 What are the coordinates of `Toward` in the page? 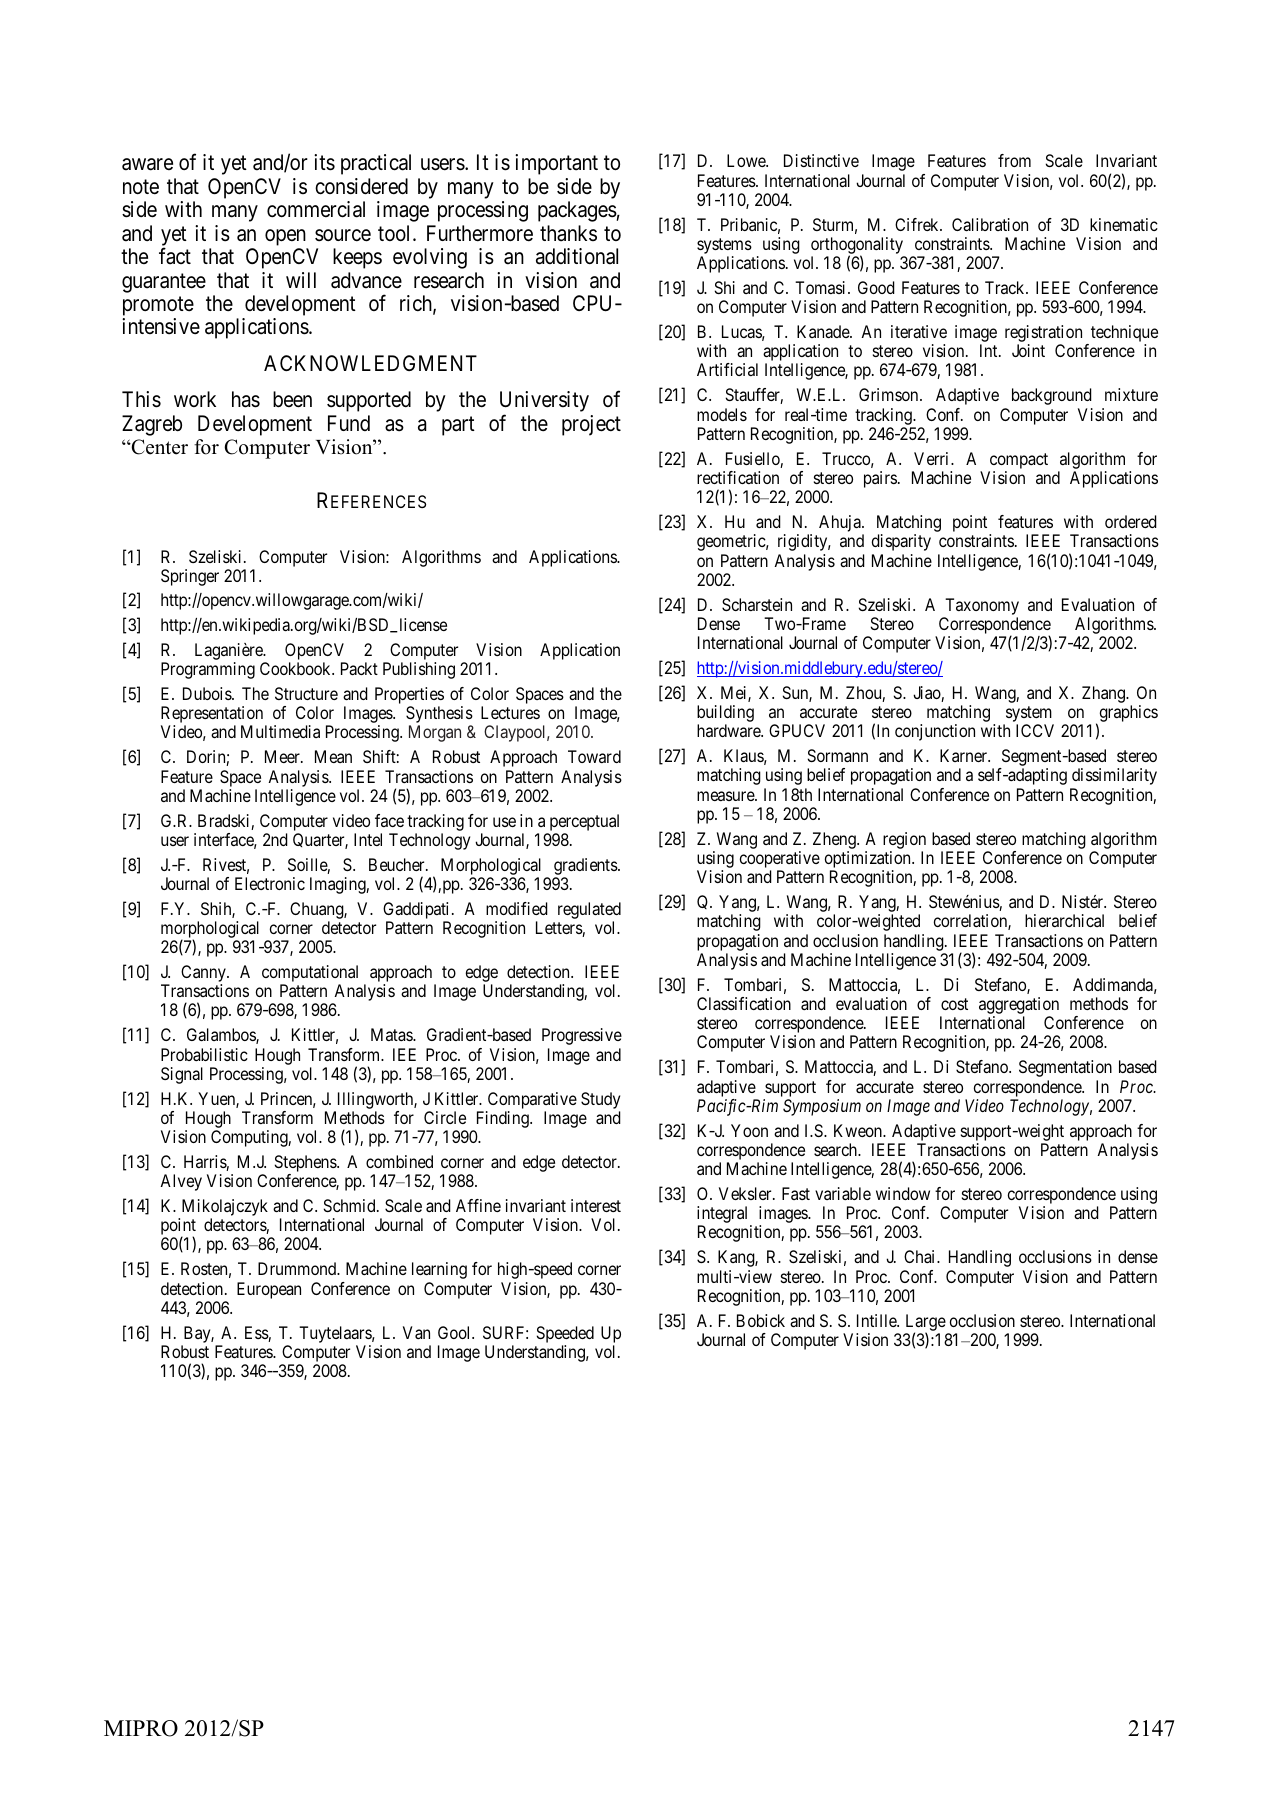 It's located at (594, 756).
